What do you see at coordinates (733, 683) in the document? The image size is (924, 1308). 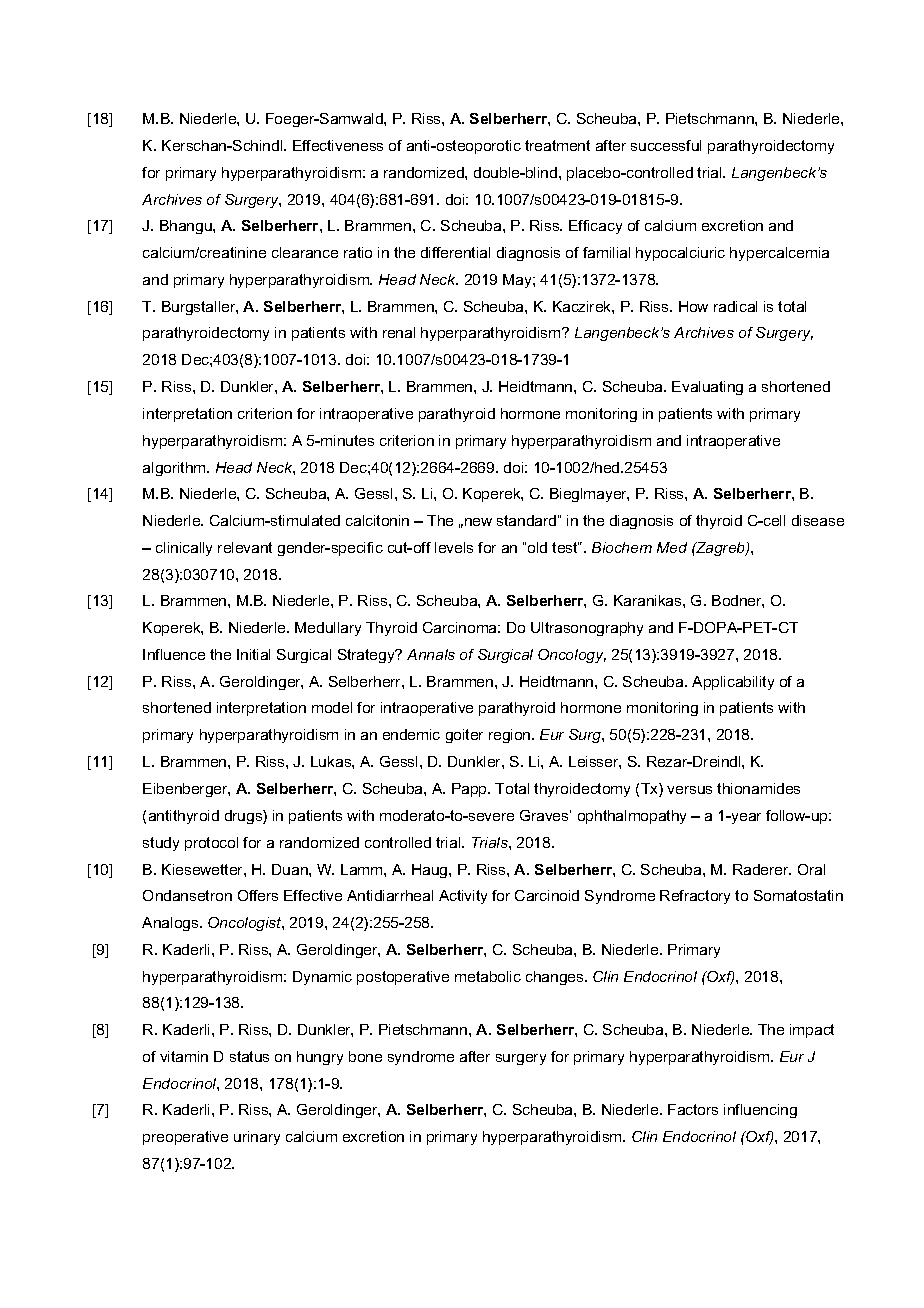 I see `Applicability` at bounding box center [733, 683].
